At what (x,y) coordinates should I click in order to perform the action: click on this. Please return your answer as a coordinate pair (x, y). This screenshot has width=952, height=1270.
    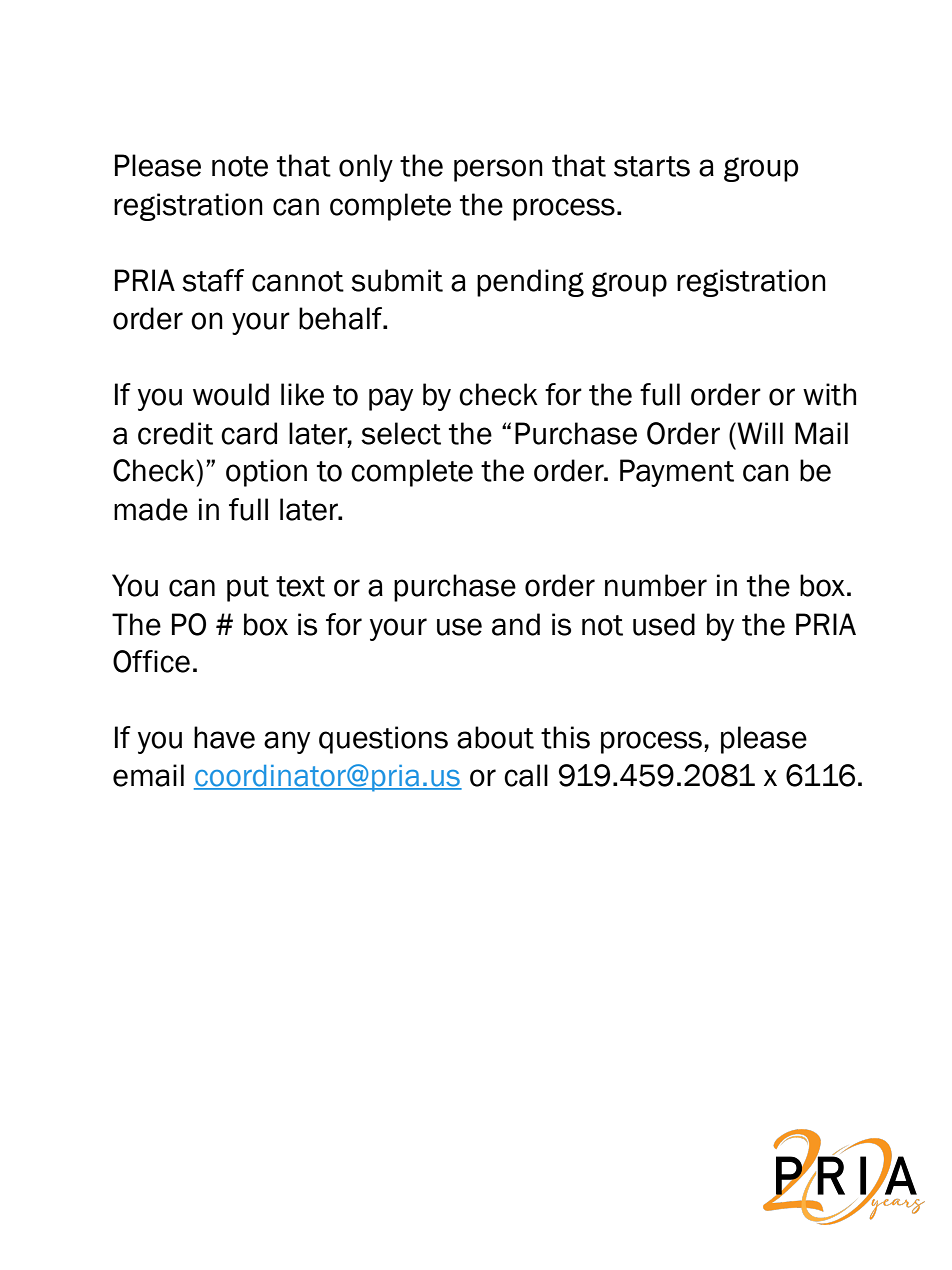
    Looking at the image, I should click on (565, 737).
